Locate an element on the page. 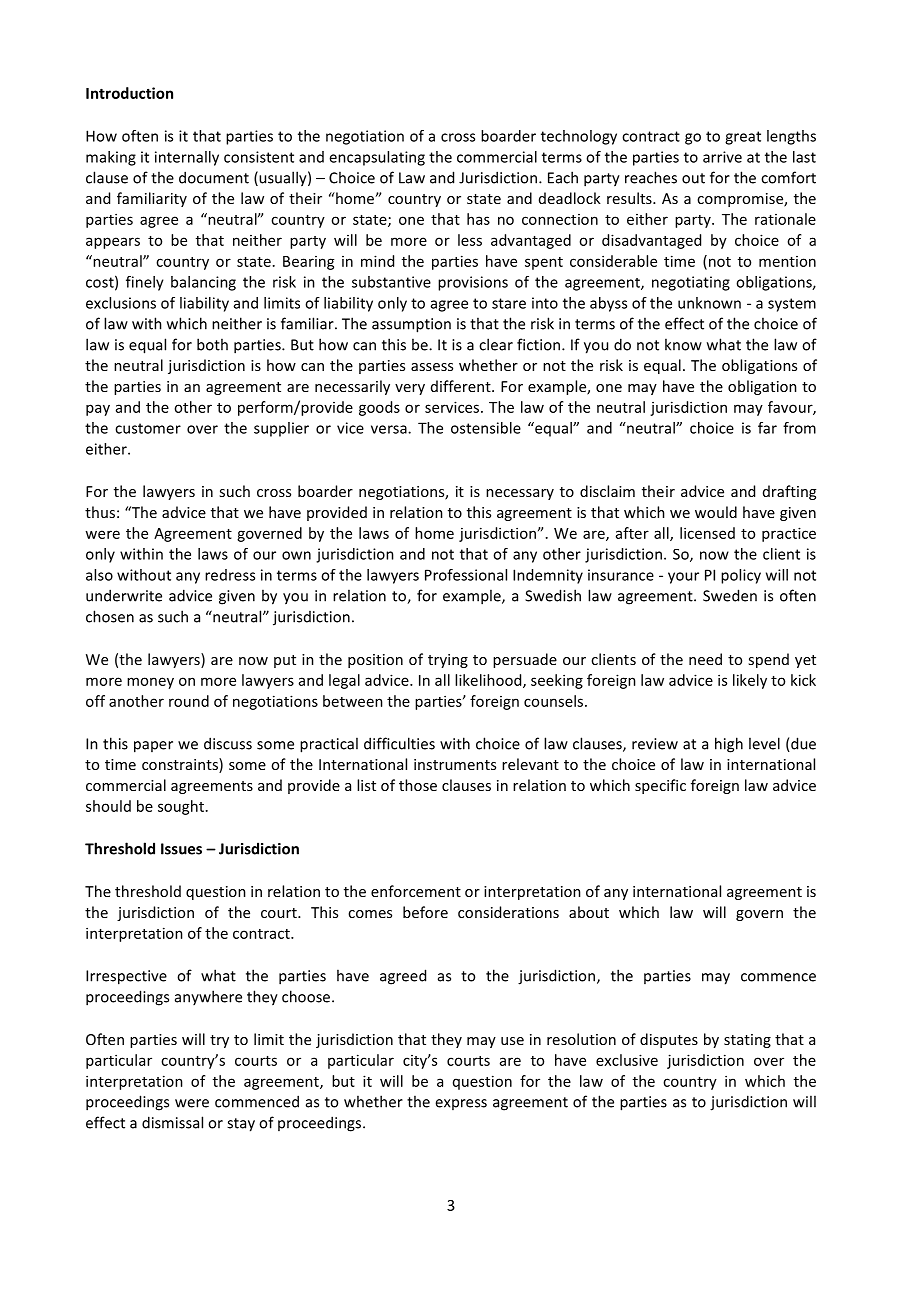  internally is located at coordinates (187, 158).
